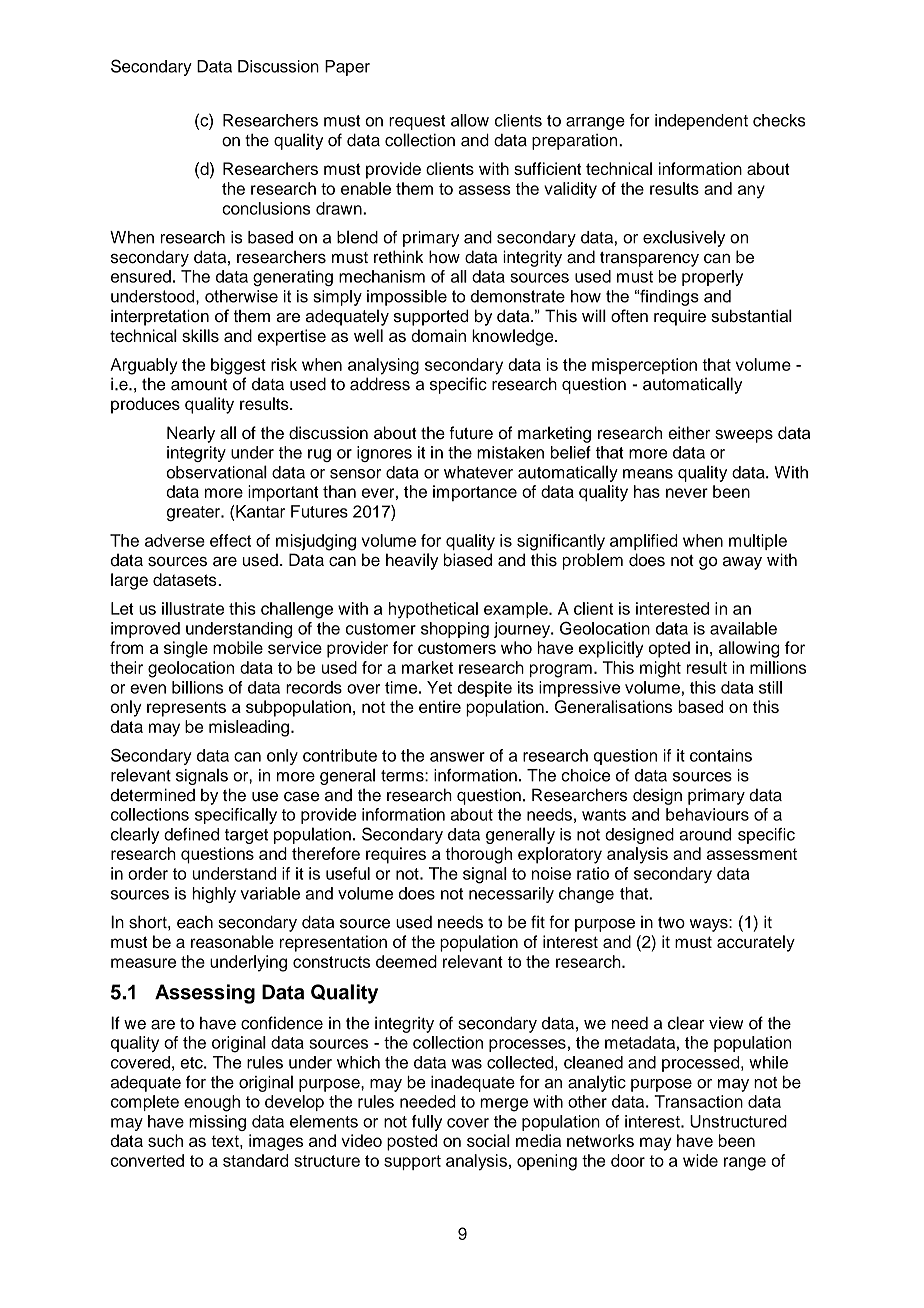 Image resolution: width=924 pixels, height=1308 pixels. I want to click on missing, so click(217, 1123).
